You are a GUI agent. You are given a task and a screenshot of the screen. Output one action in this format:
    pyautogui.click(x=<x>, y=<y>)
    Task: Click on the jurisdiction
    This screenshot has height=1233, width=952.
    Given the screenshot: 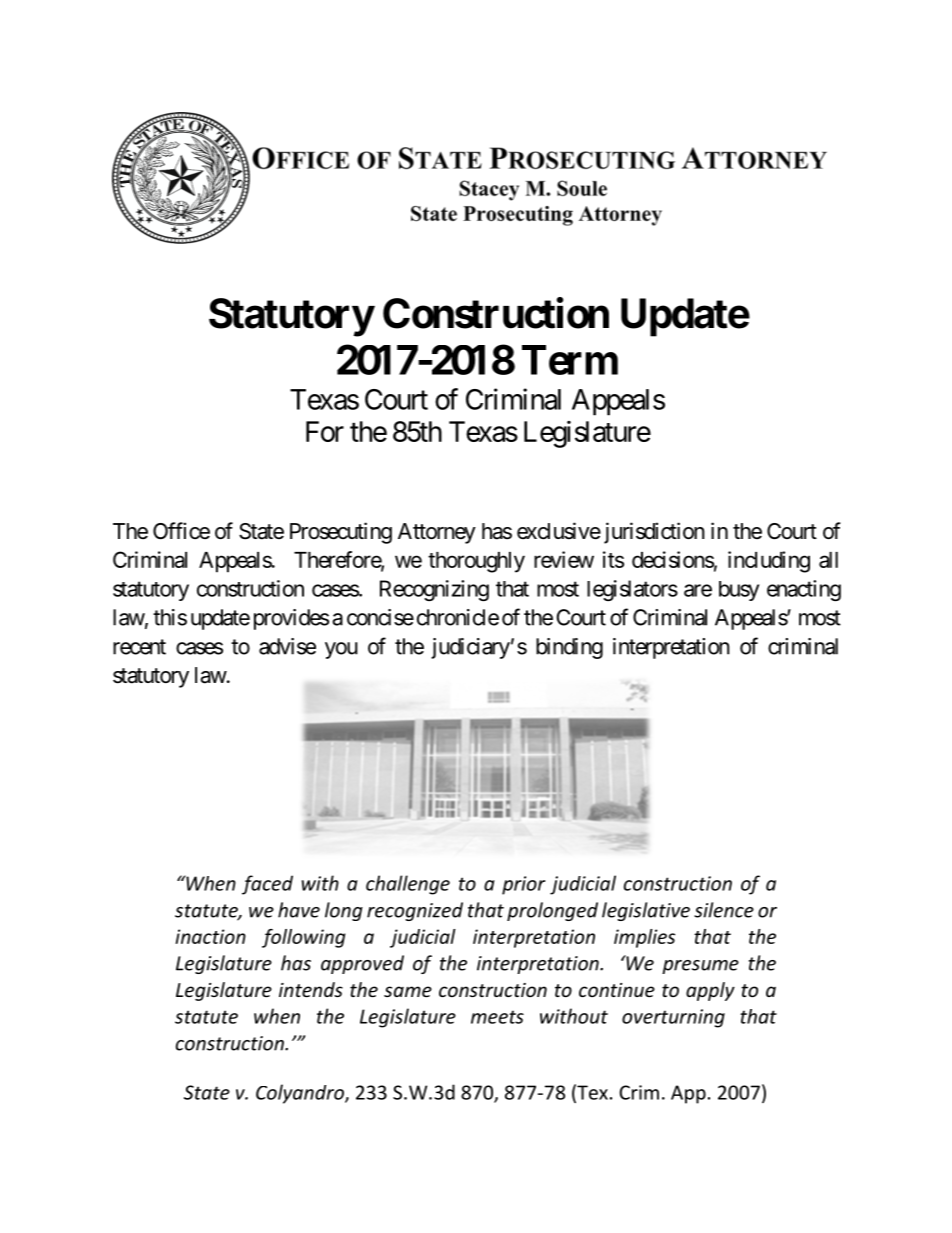 What is the action you would take?
    pyautogui.click(x=654, y=533)
